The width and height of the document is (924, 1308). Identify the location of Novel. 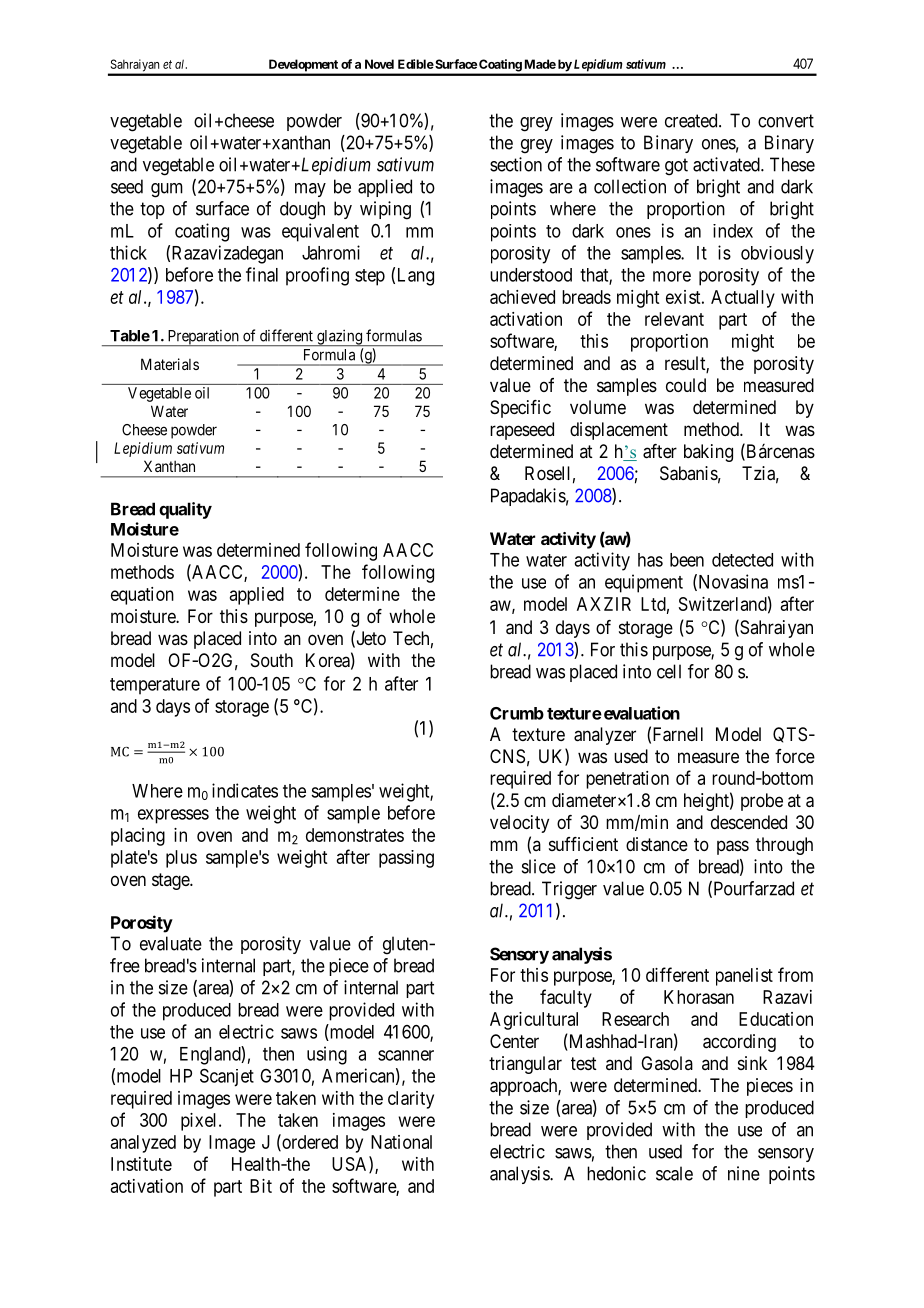
(379, 64).
